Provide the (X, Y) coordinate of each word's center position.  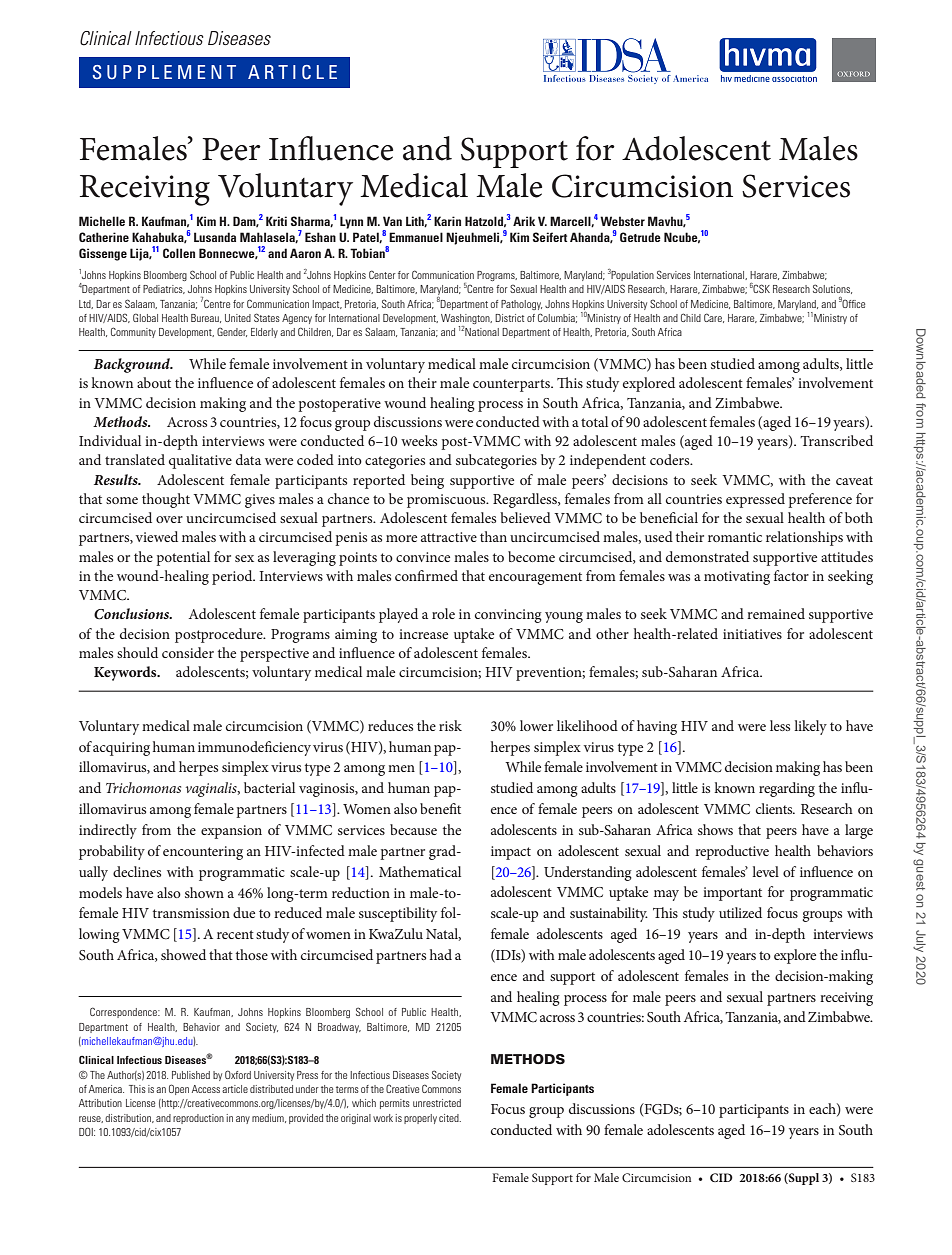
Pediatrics (164, 289)
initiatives (752, 634)
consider (188, 652)
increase (423, 634)
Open (179, 1089)
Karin (447, 221)
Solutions (832, 289)
